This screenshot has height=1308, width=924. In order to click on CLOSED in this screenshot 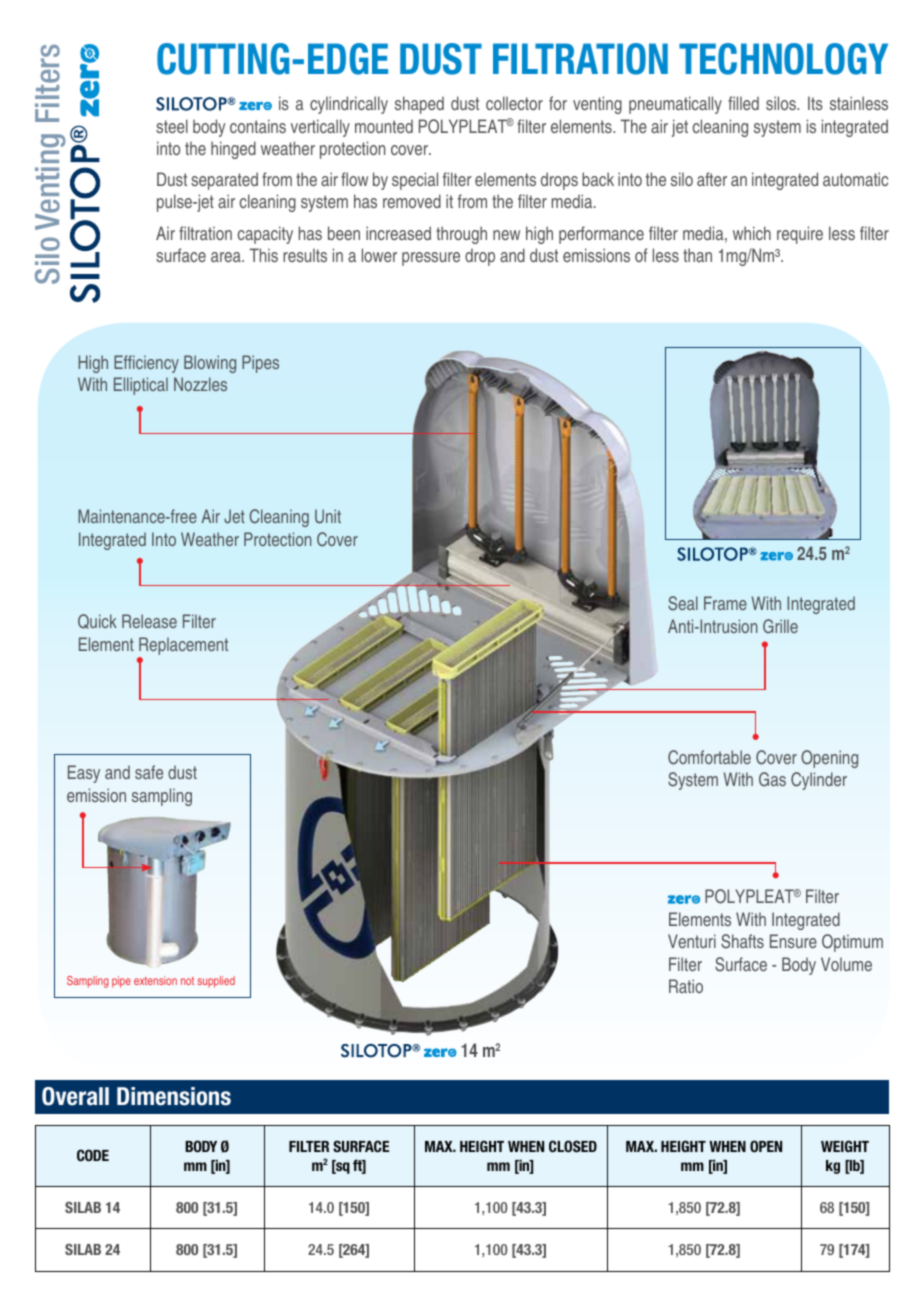, I will do `click(573, 1146)`.
